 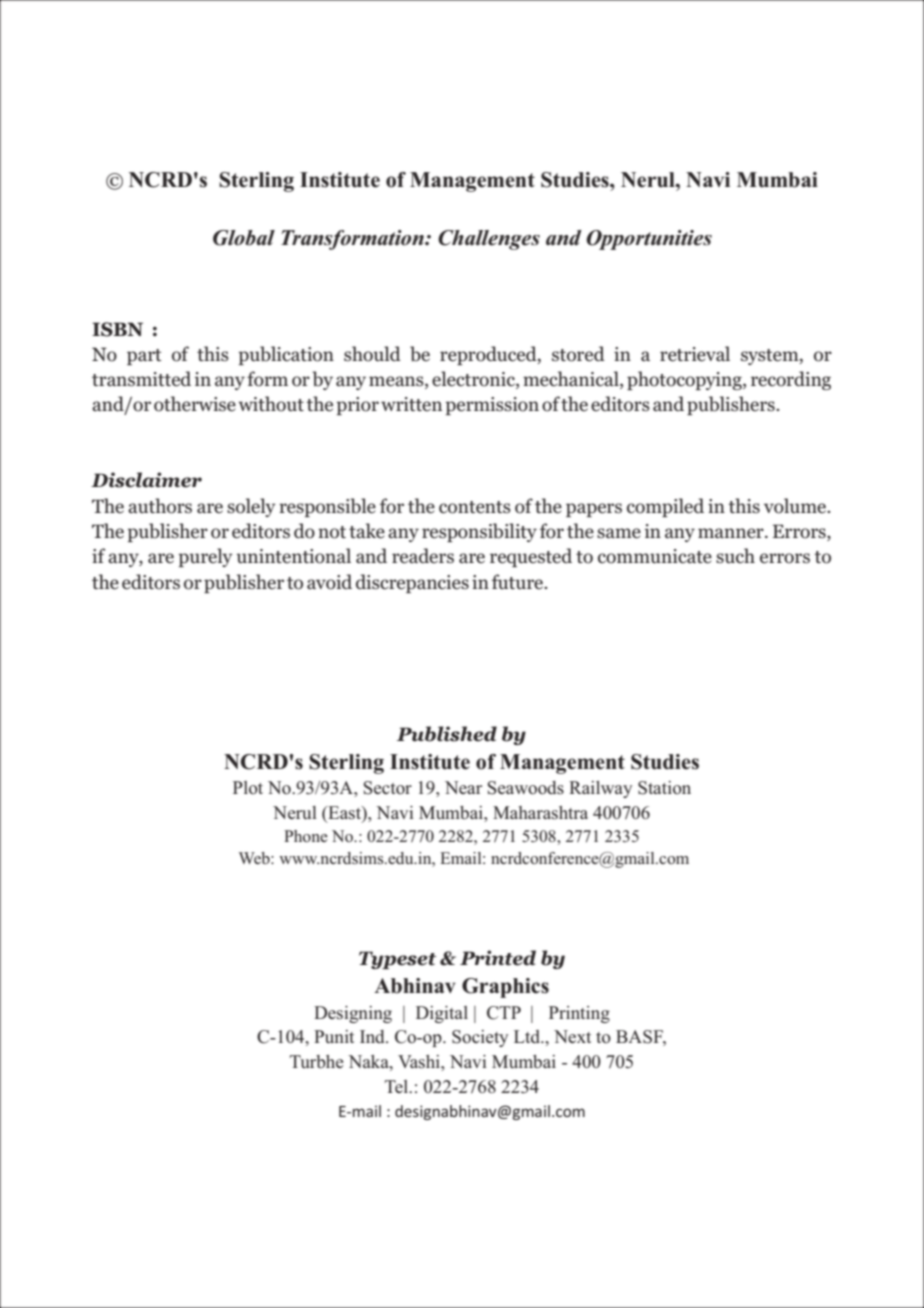 I want to click on purely, so click(x=205, y=557).
